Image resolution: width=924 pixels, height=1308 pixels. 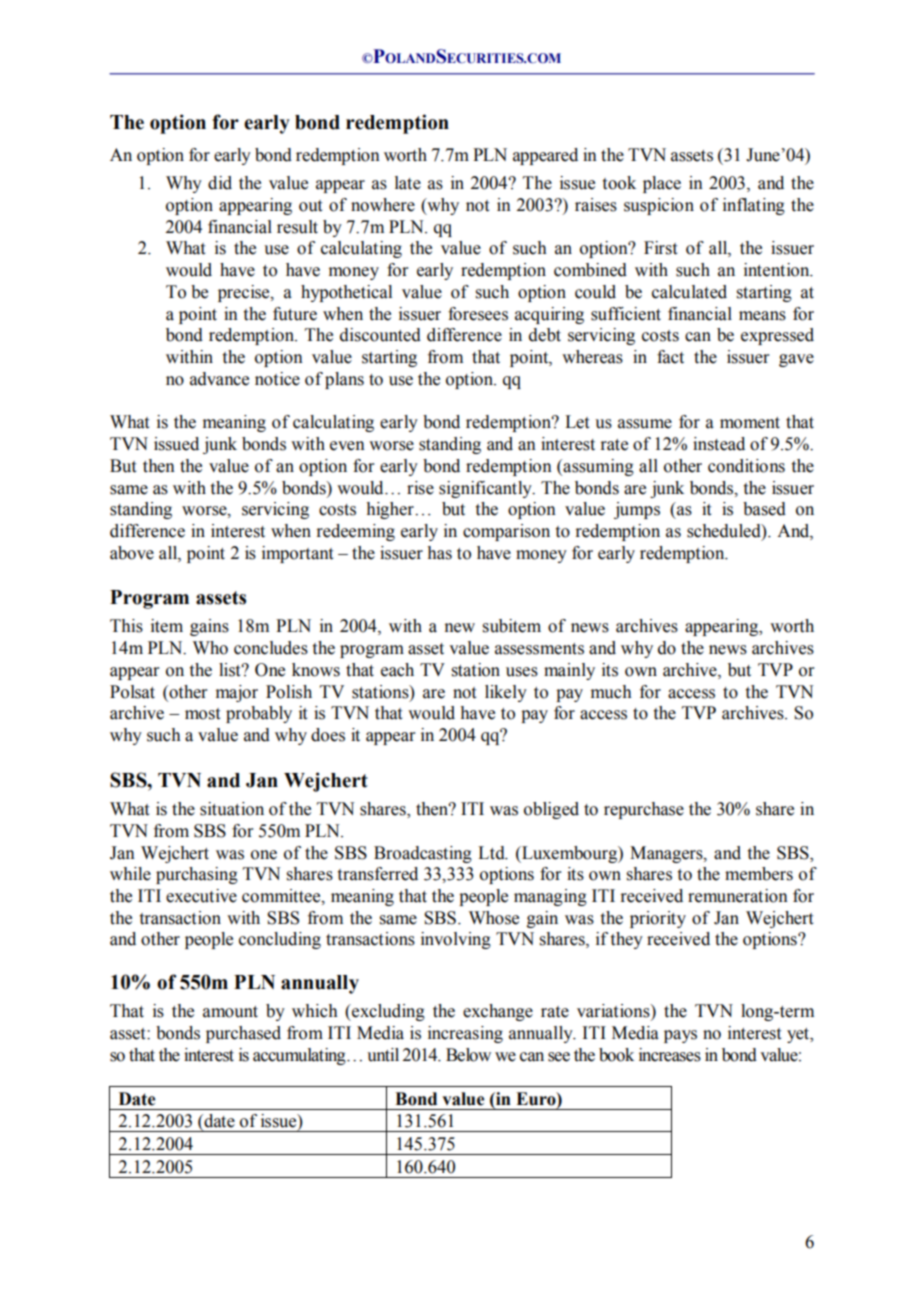 I want to click on above, so click(x=132, y=553).
